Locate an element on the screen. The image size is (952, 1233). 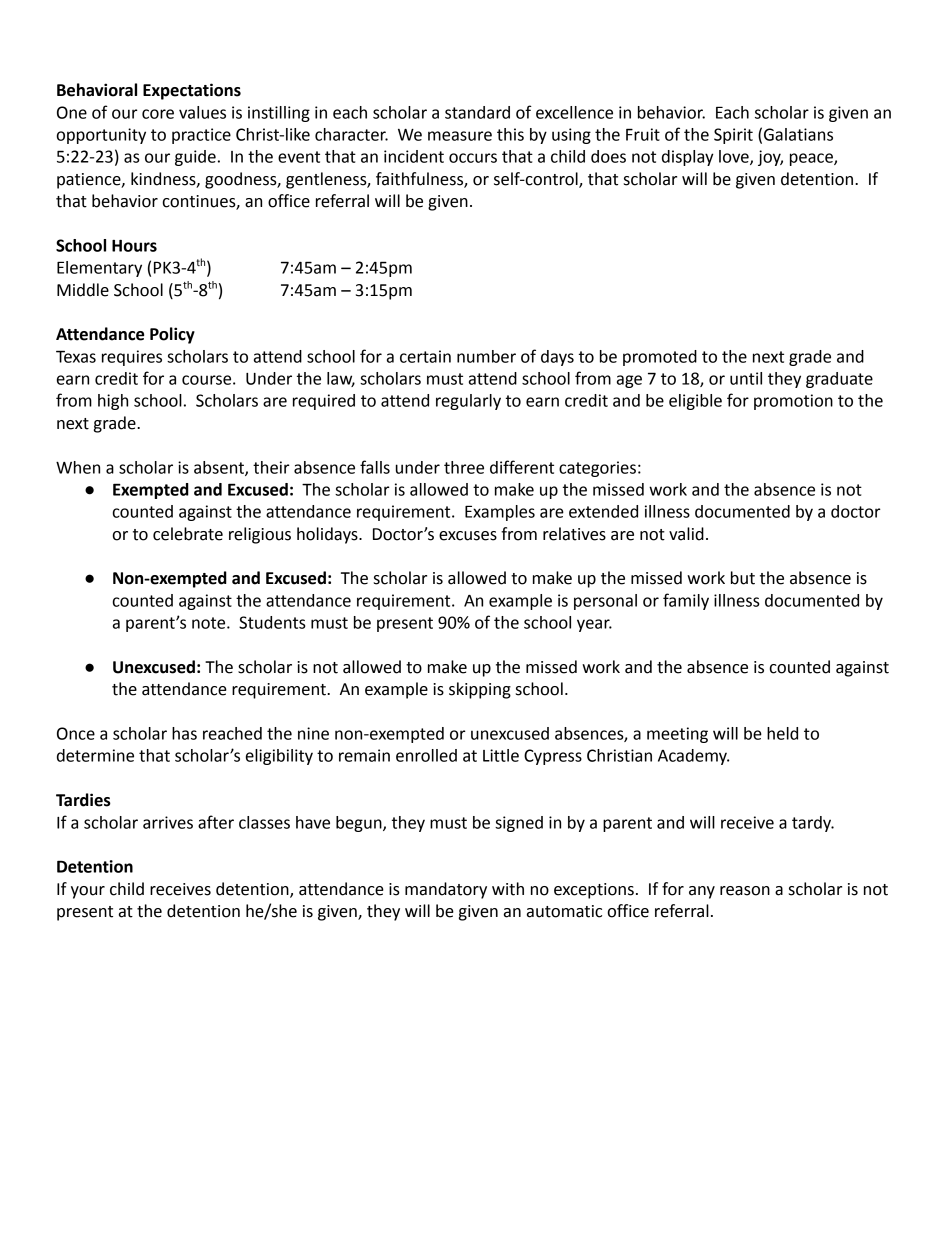
valid is located at coordinates (686, 534).
